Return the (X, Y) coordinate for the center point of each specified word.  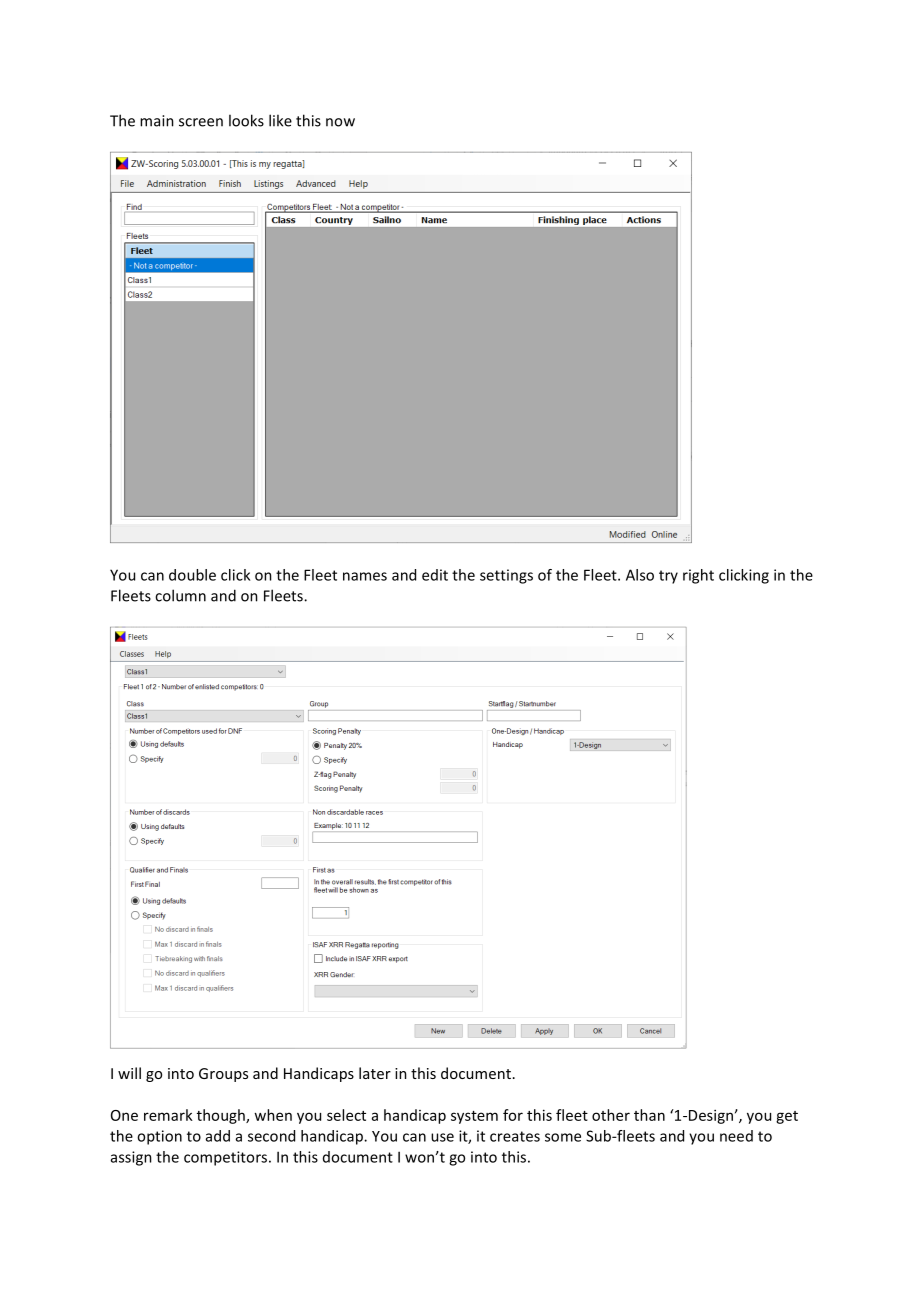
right (698, 576)
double (192, 575)
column (180, 595)
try (668, 577)
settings (506, 576)
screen (201, 122)
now (340, 122)
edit (435, 575)
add (218, 1136)
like (280, 120)
